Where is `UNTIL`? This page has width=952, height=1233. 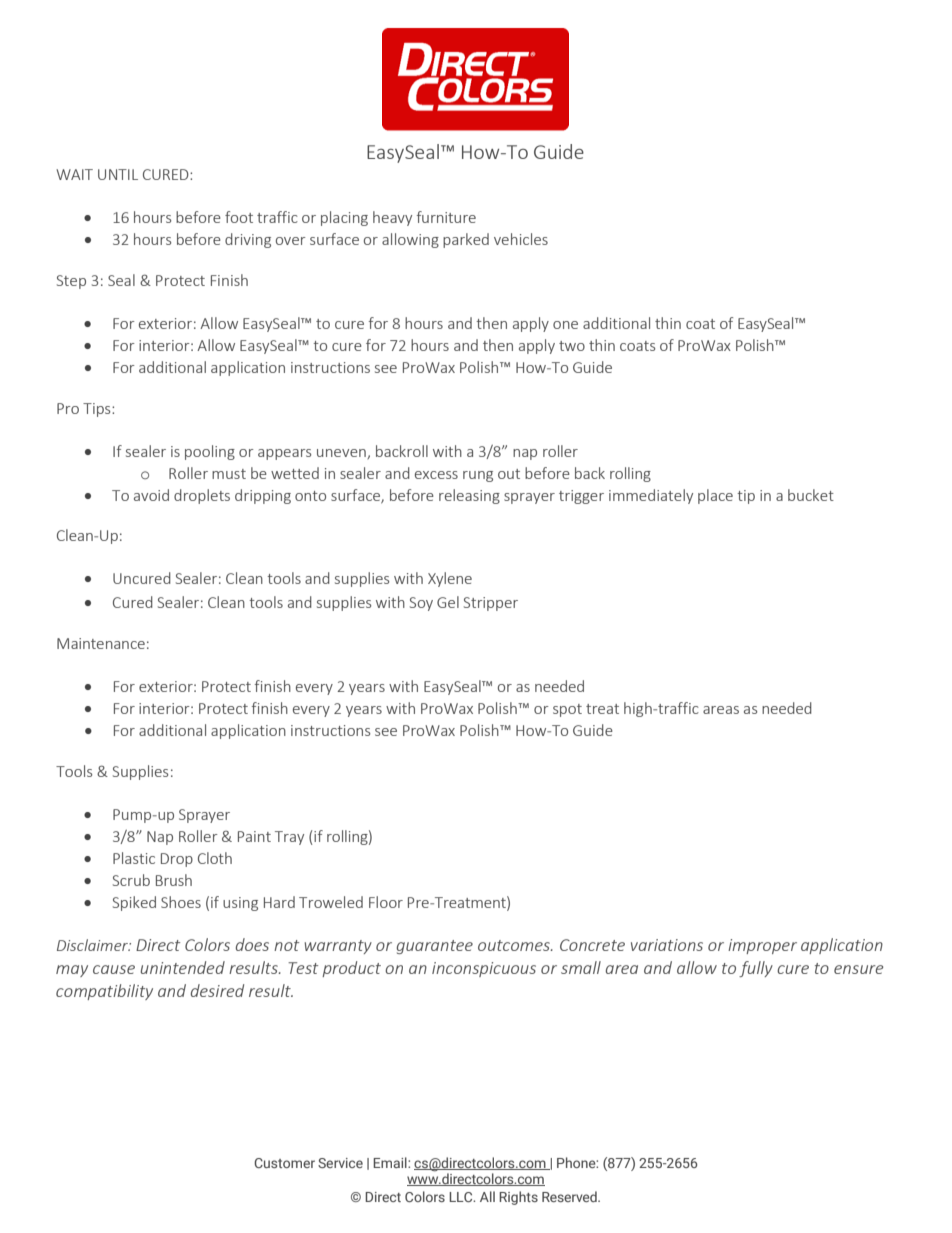 UNTIL is located at coordinates (118, 174).
